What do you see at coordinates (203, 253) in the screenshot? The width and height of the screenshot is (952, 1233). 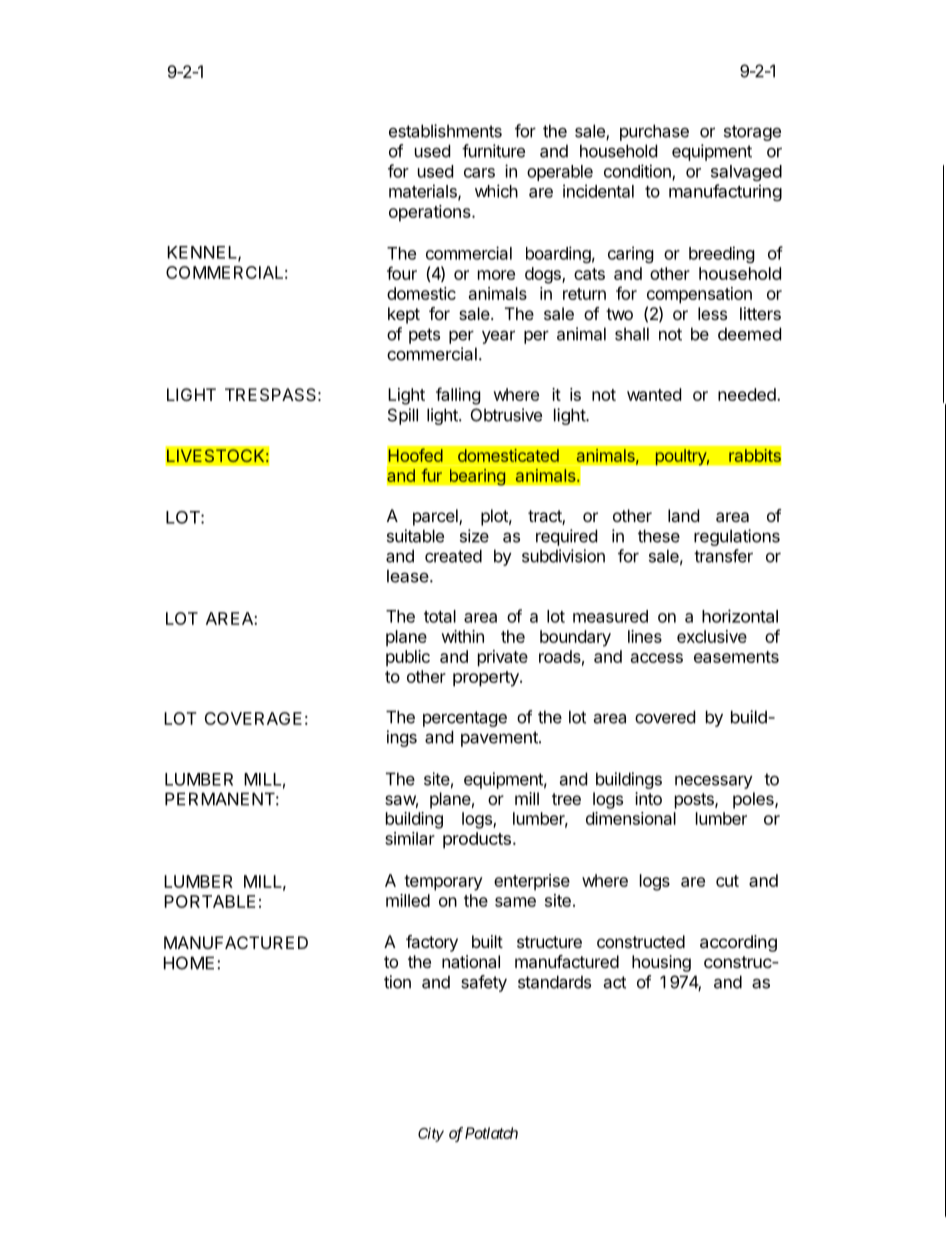 I see `KENNEL` at bounding box center [203, 253].
